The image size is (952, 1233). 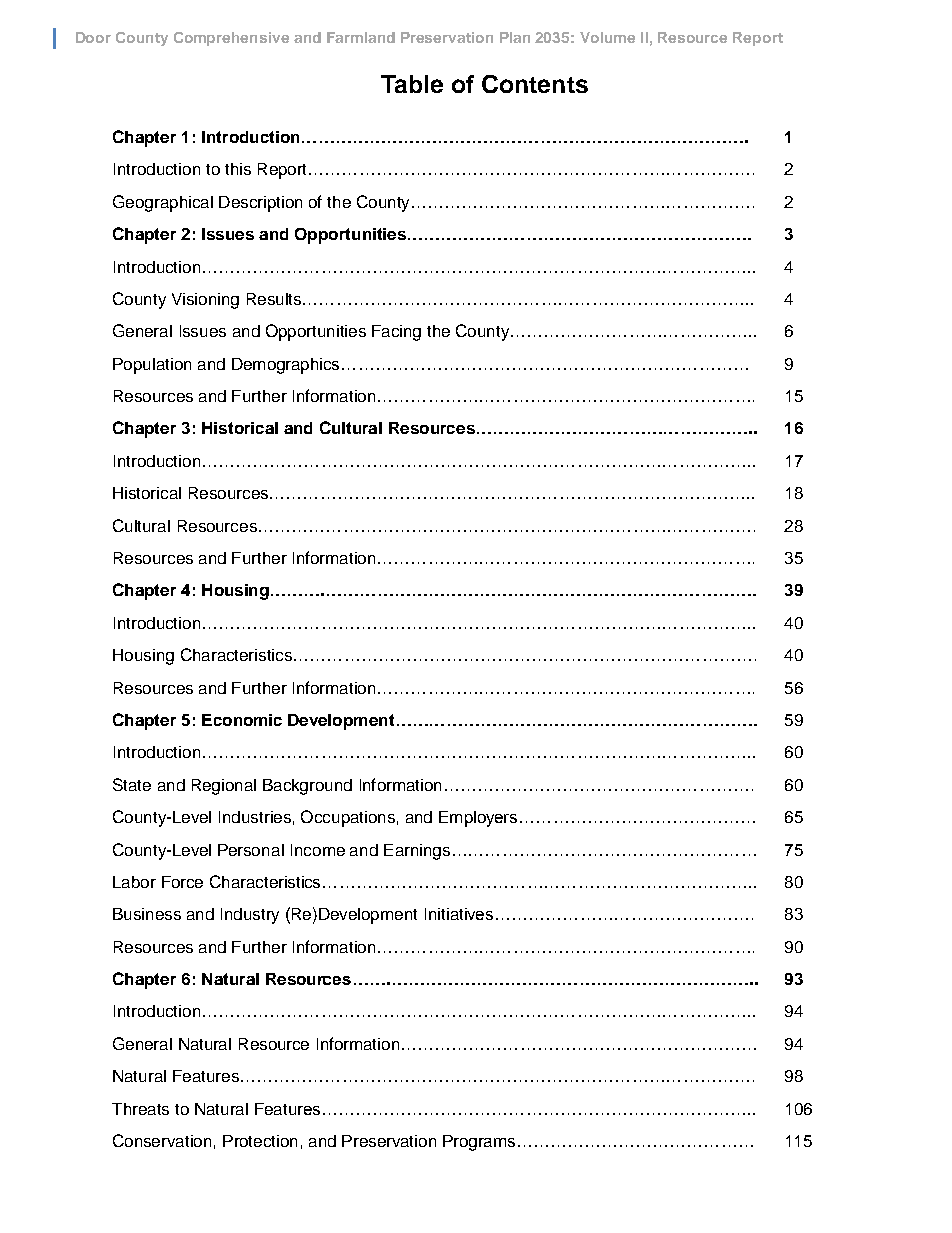 I want to click on Contents, so click(x=535, y=84).
